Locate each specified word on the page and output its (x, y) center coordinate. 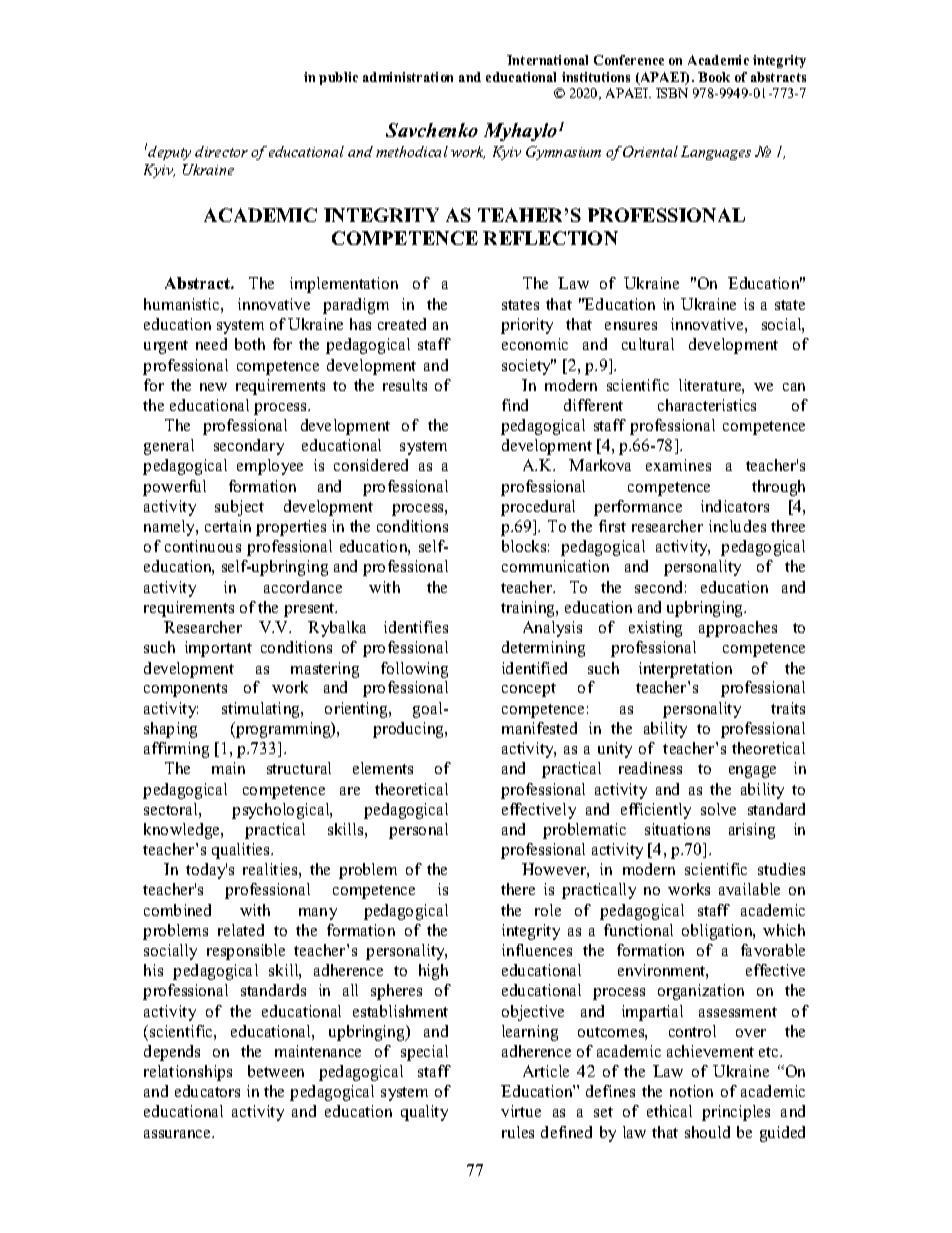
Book (714, 77)
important (218, 649)
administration (408, 77)
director (221, 151)
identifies (416, 627)
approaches (738, 629)
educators (207, 1091)
